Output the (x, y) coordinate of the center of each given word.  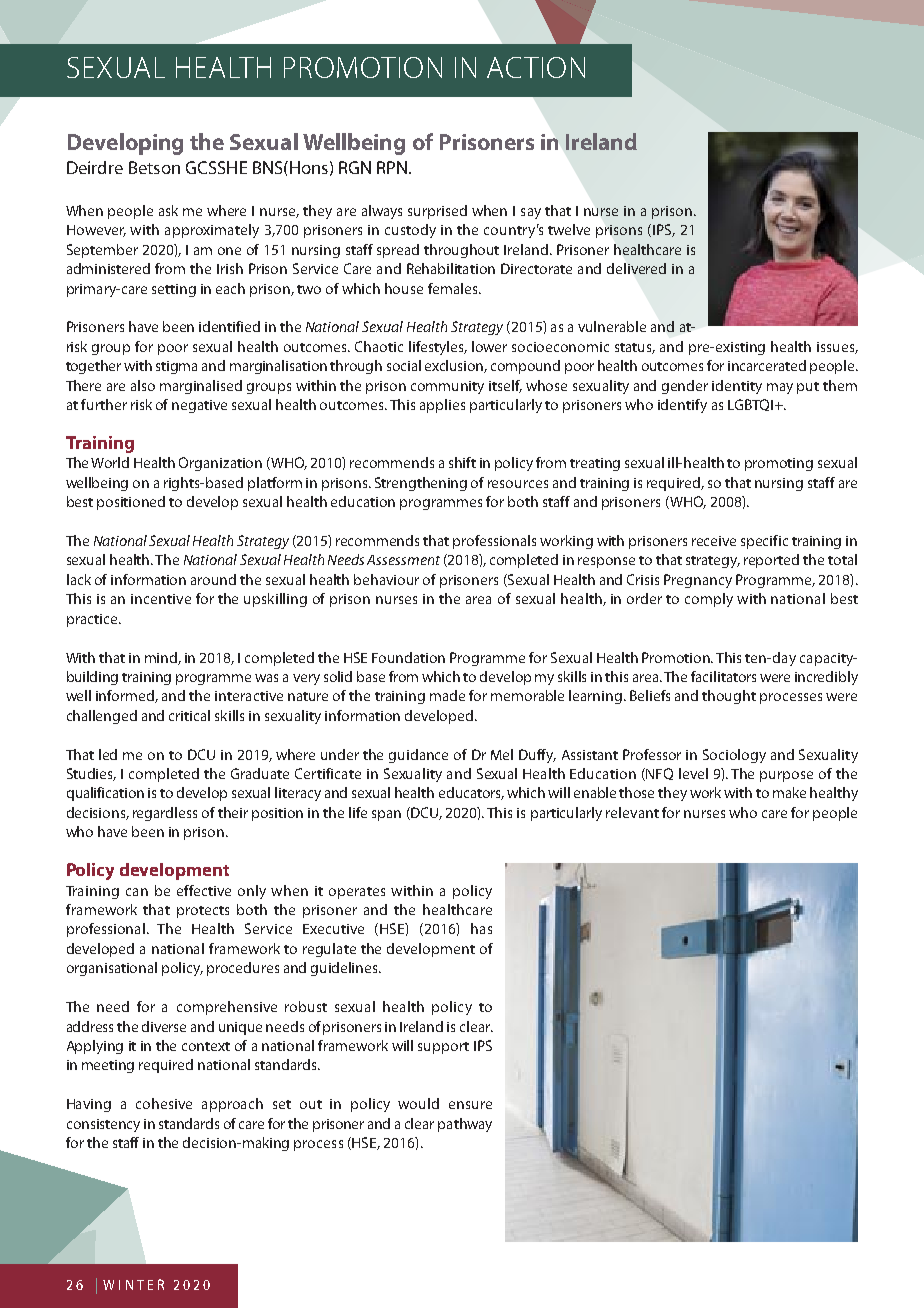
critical (189, 715)
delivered (636, 268)
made (447, 695)
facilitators (723, 676)
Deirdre (95, 167)
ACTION (536, 67)
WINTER (133, 1284)
